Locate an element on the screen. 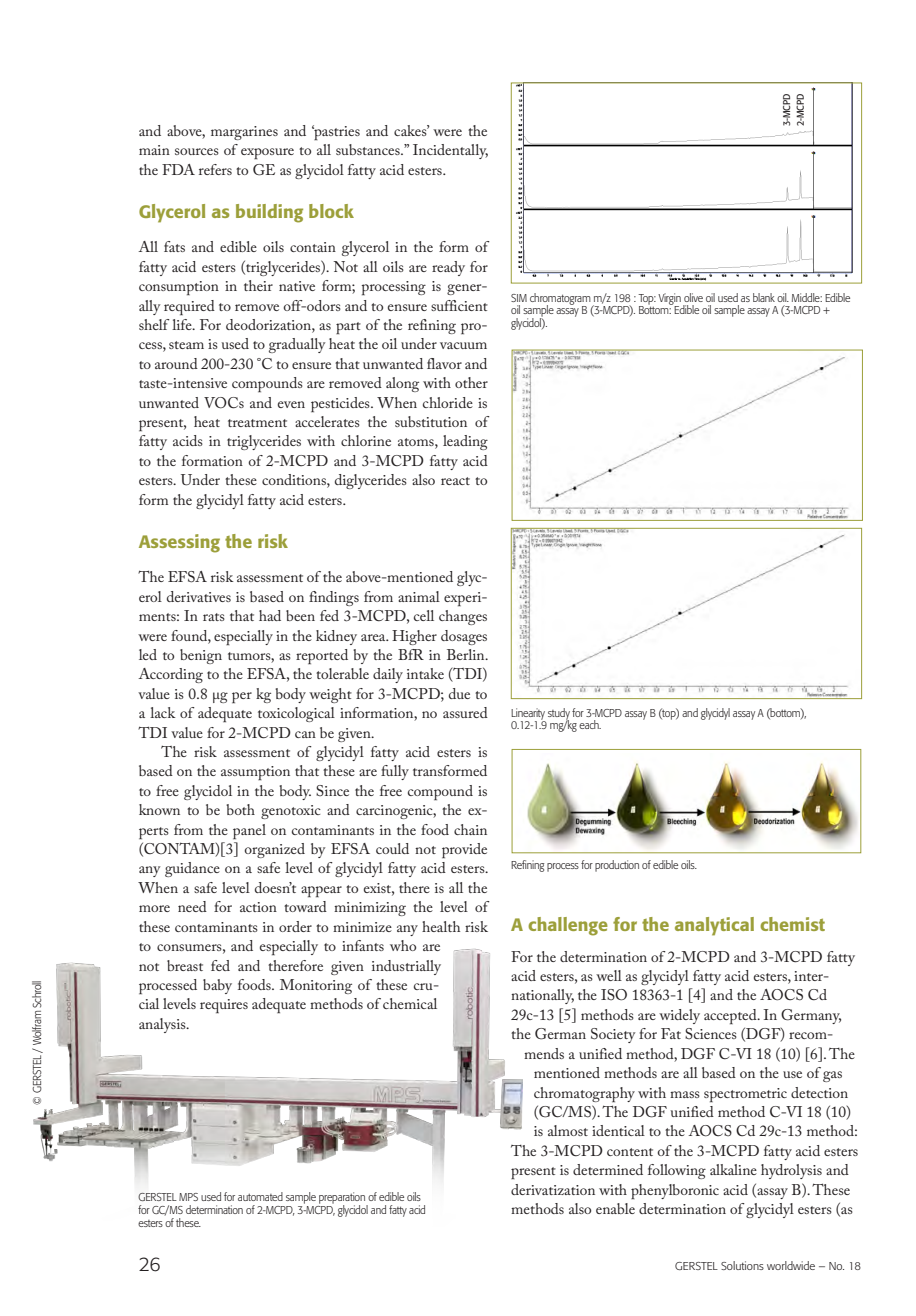 The image size is (916, 1316). Middle is located at coordinates (807, 297).
